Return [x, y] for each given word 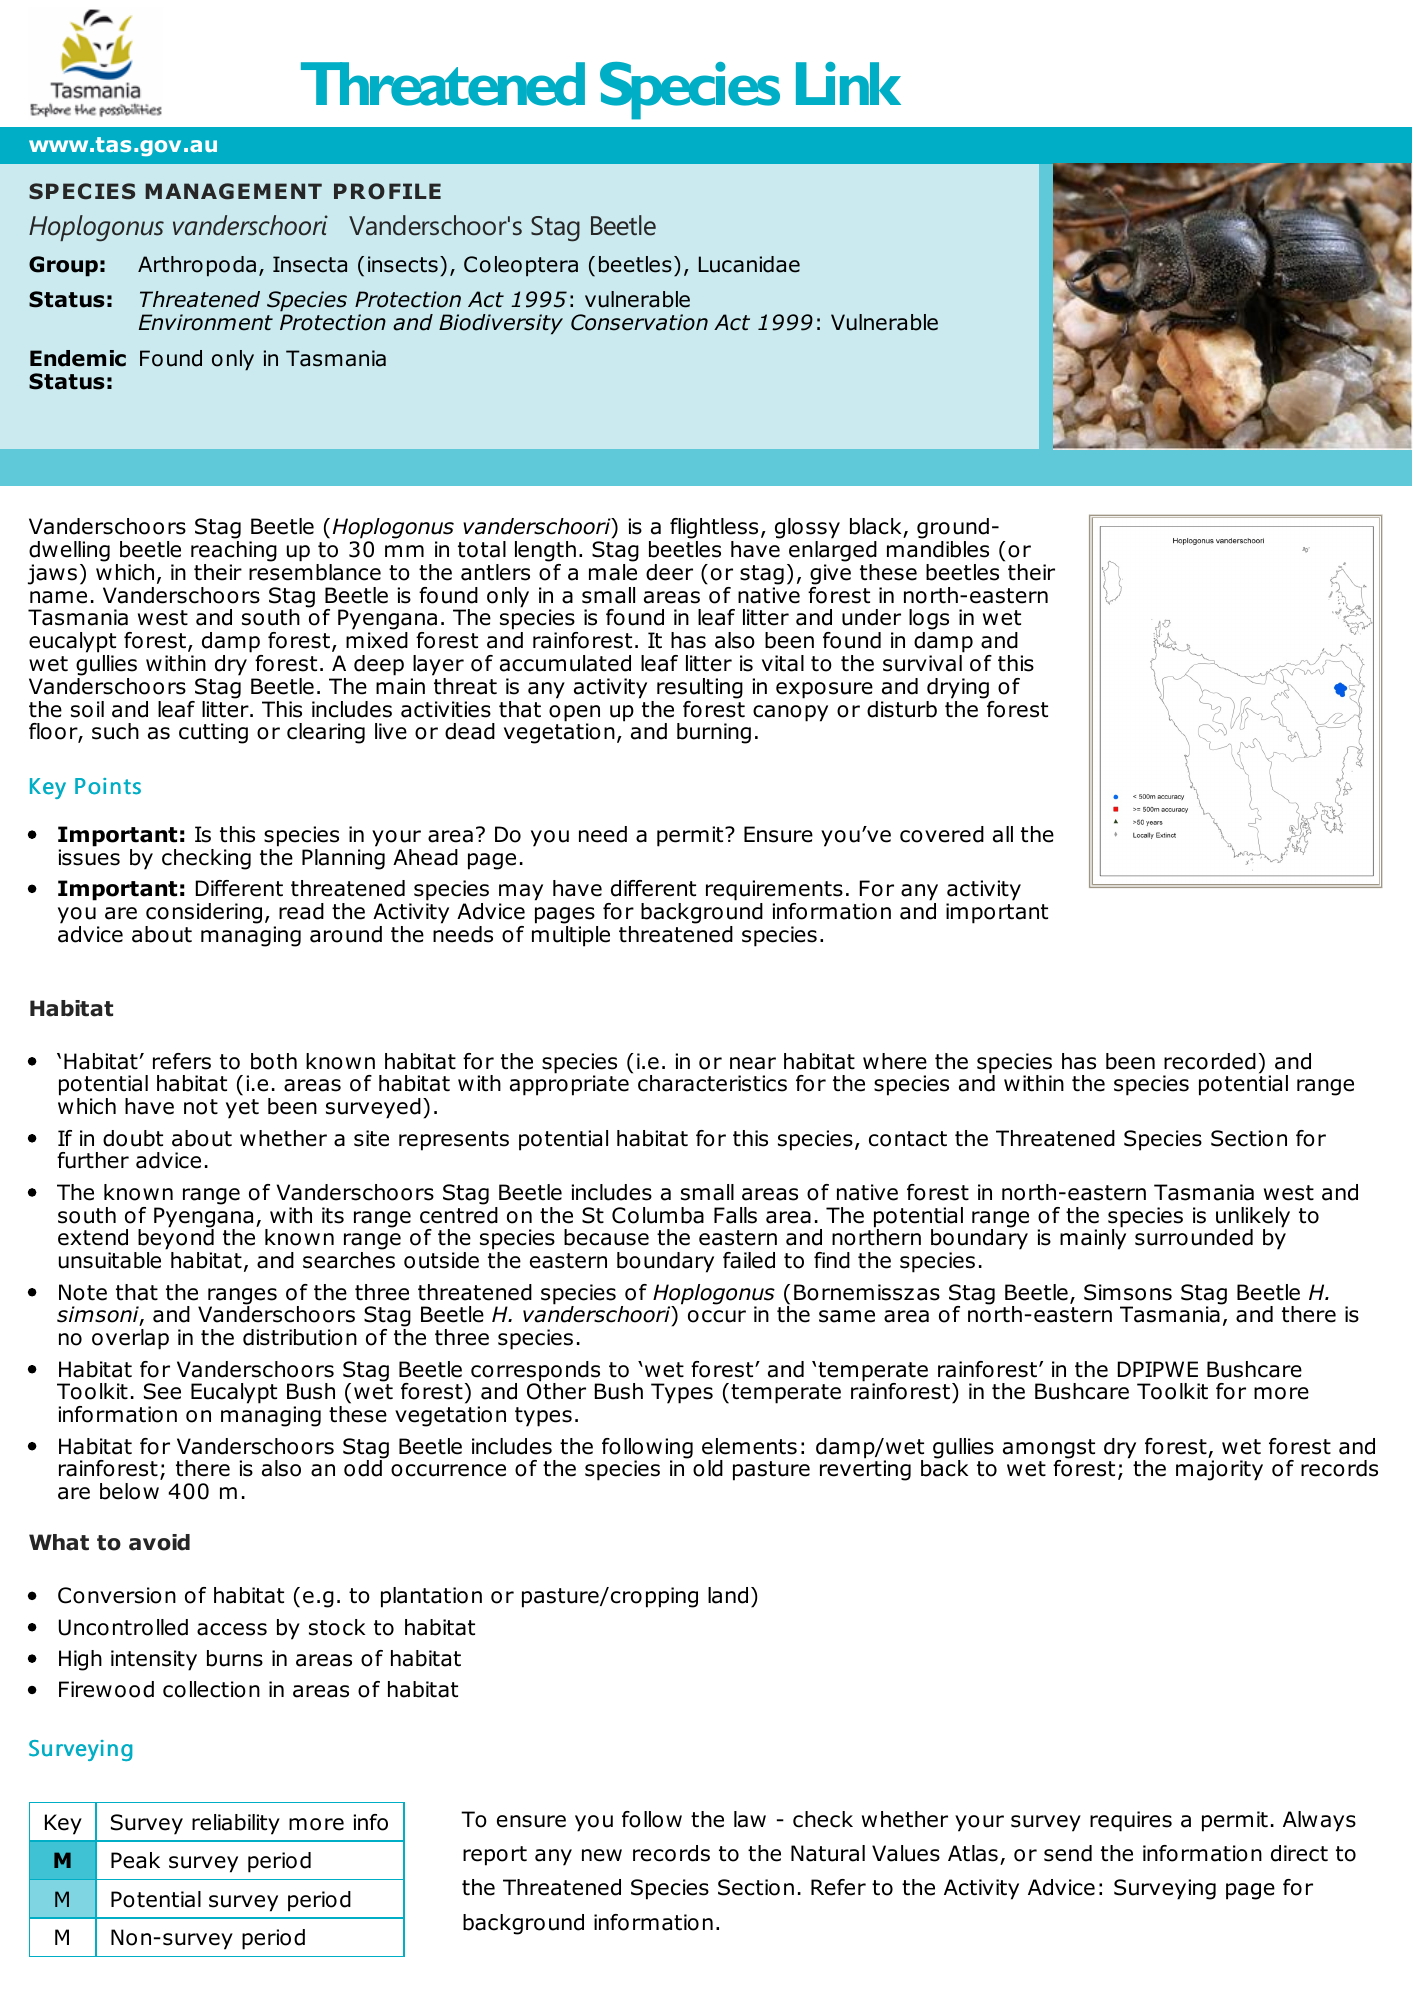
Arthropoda [197, 266]
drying [958, 688]
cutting [213, 733]
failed [749, 1260]
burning [714, 733]
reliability [236, 1824]
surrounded [1194, 1237]
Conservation [639, 322]
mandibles [938, 549]
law [750, 1819]
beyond [175, 1240]
